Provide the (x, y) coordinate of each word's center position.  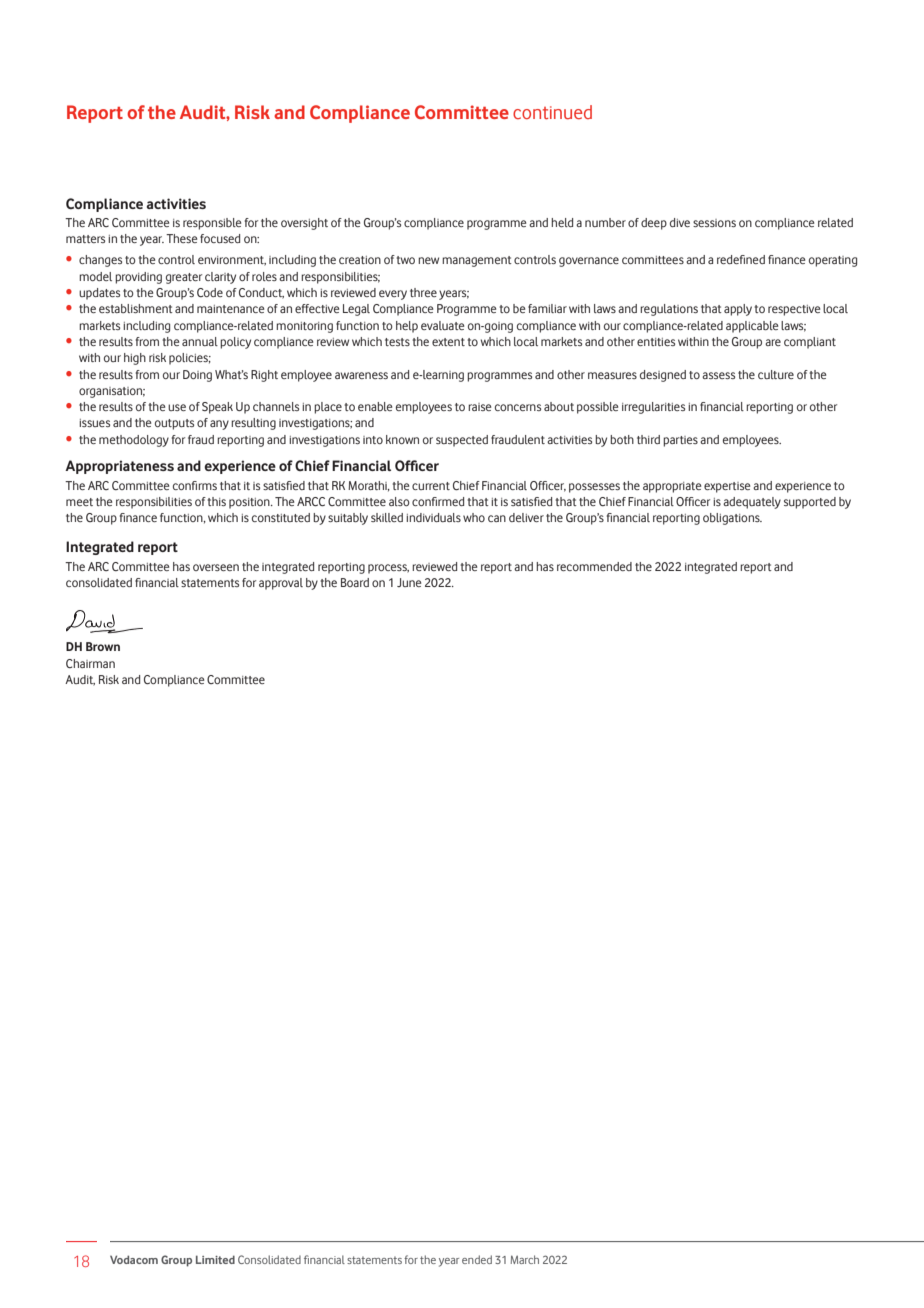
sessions (714, 223)
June (409, 582)
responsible (212, 224)
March (525, 1259)
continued (552, 112)
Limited (215, 1259)
